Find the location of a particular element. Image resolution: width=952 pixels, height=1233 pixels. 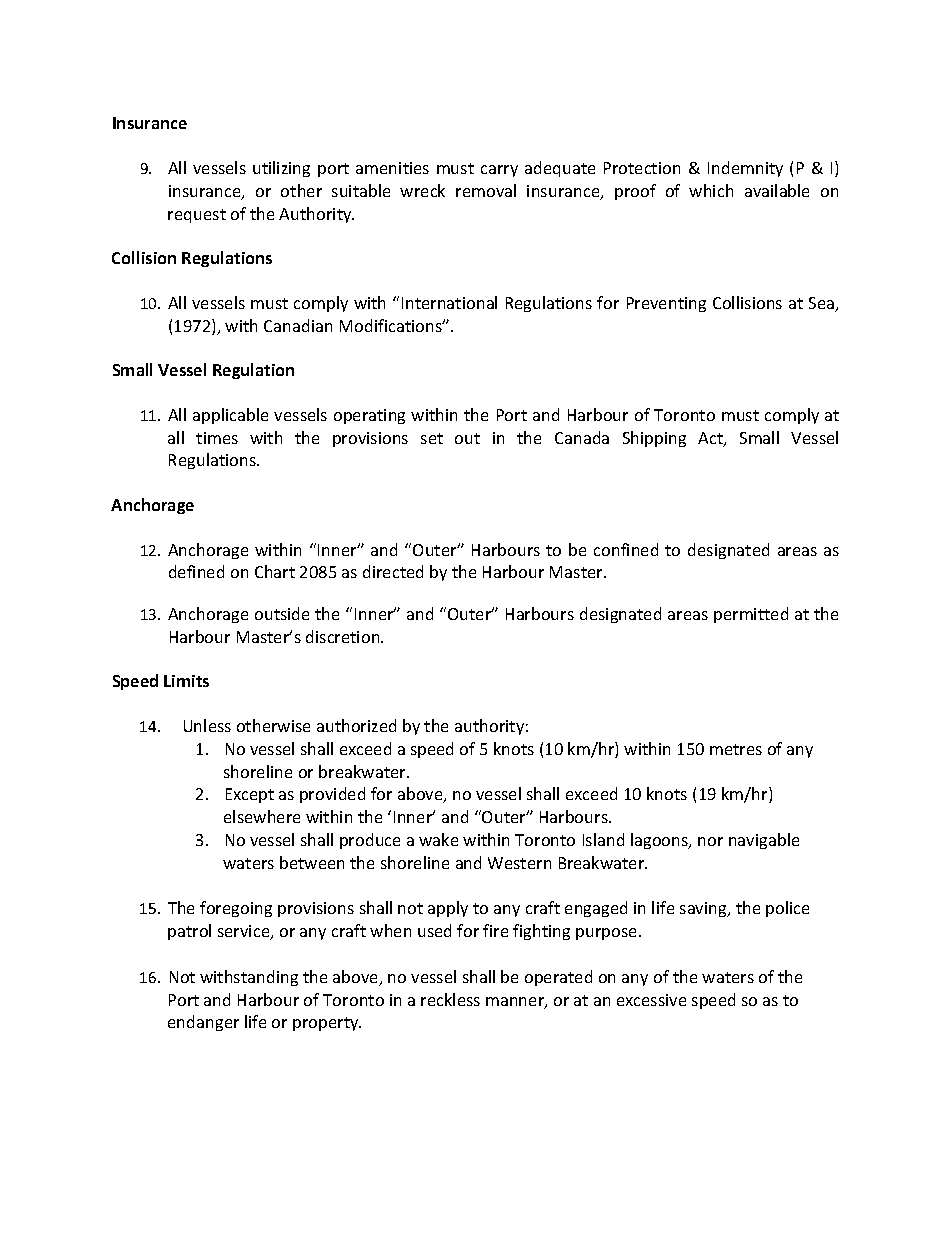

authorized is located at coordinates (356, 725).
